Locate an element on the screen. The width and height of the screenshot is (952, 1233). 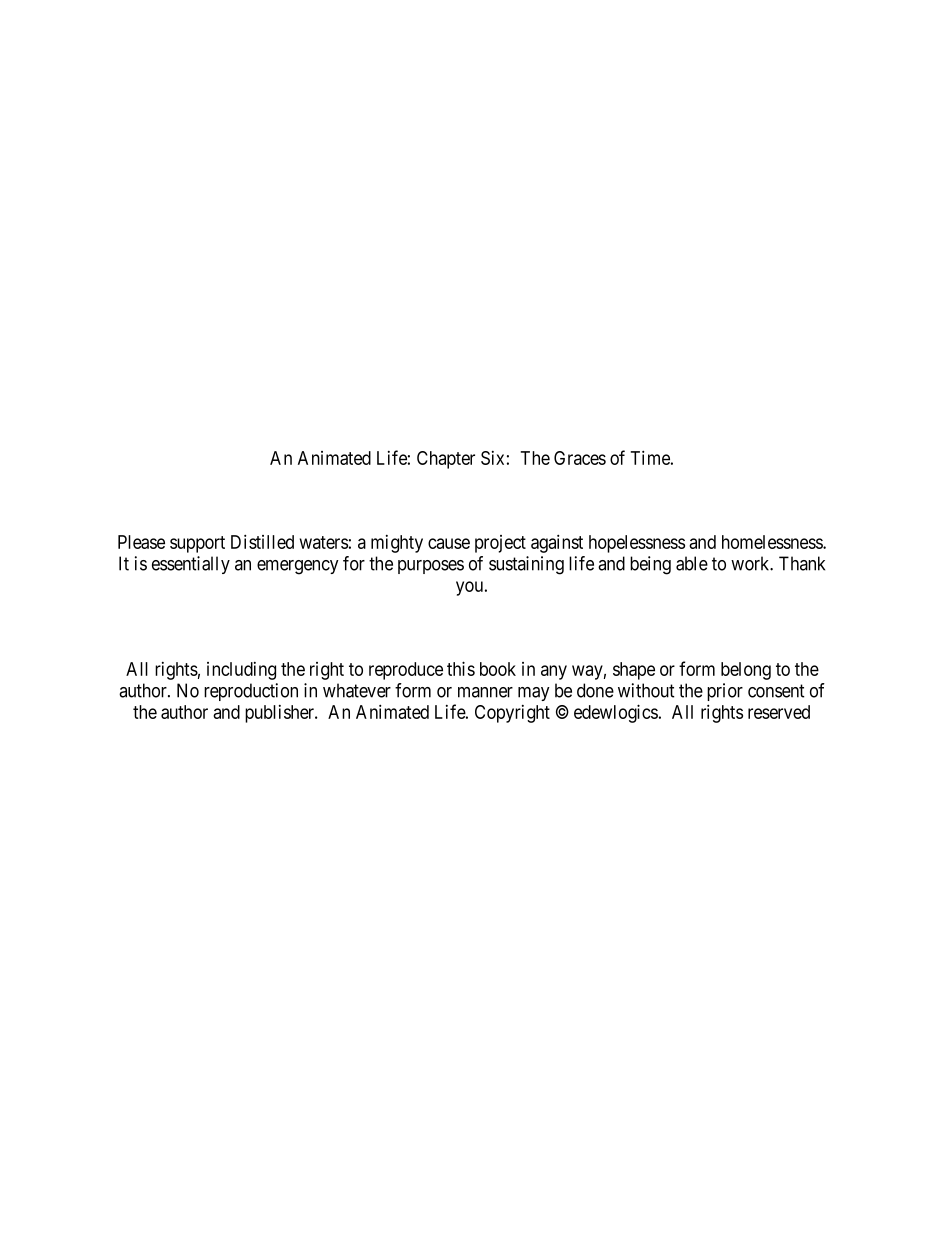
publisher is located at coordinates (281, 714).
